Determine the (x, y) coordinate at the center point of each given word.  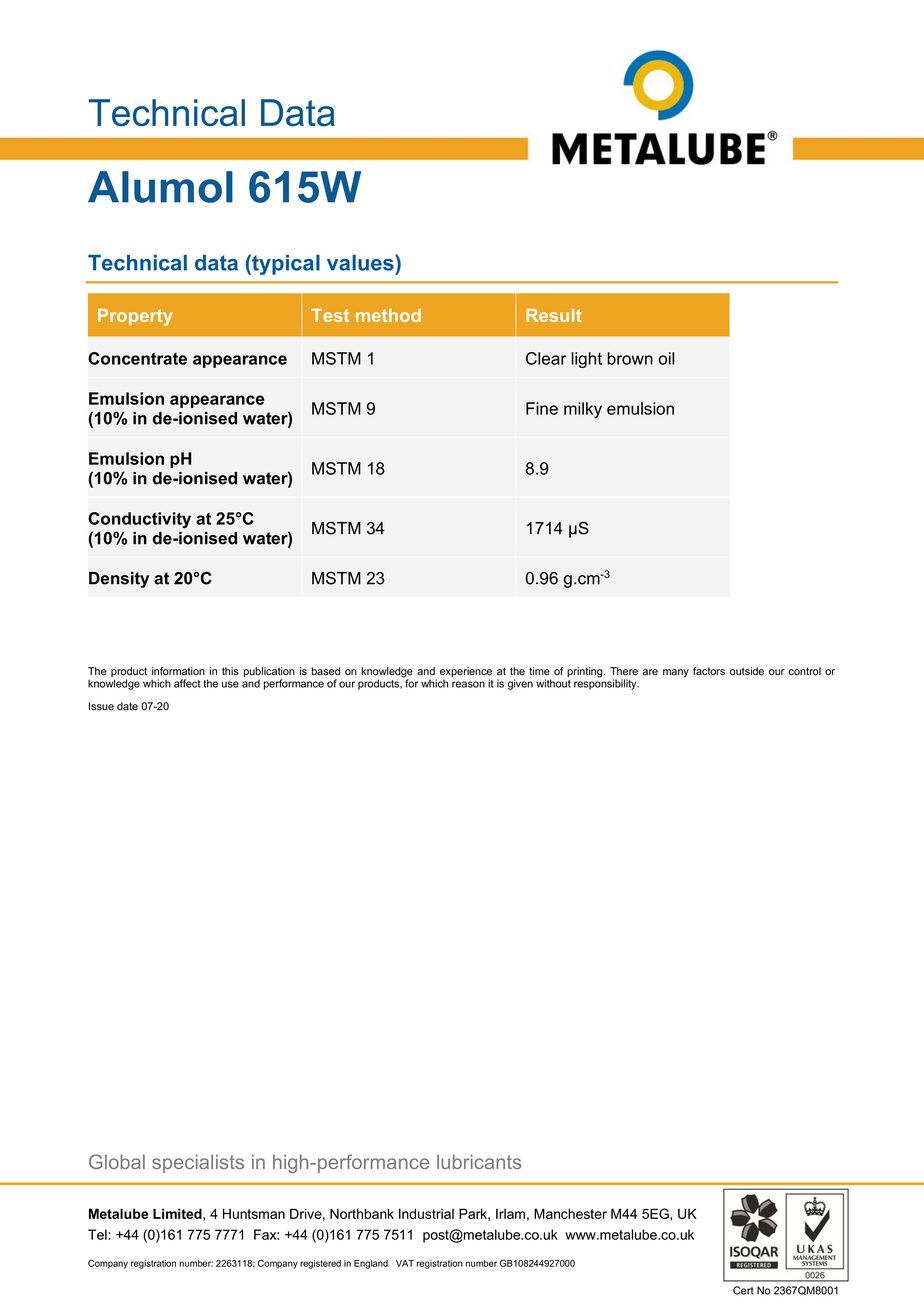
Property (135, 317)
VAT (405, 1263)
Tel (98, 1234)
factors (709, 671)
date (127, 706)
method (388, 315)
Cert (743, 1290)
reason (468, 684)
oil (666, 358)
